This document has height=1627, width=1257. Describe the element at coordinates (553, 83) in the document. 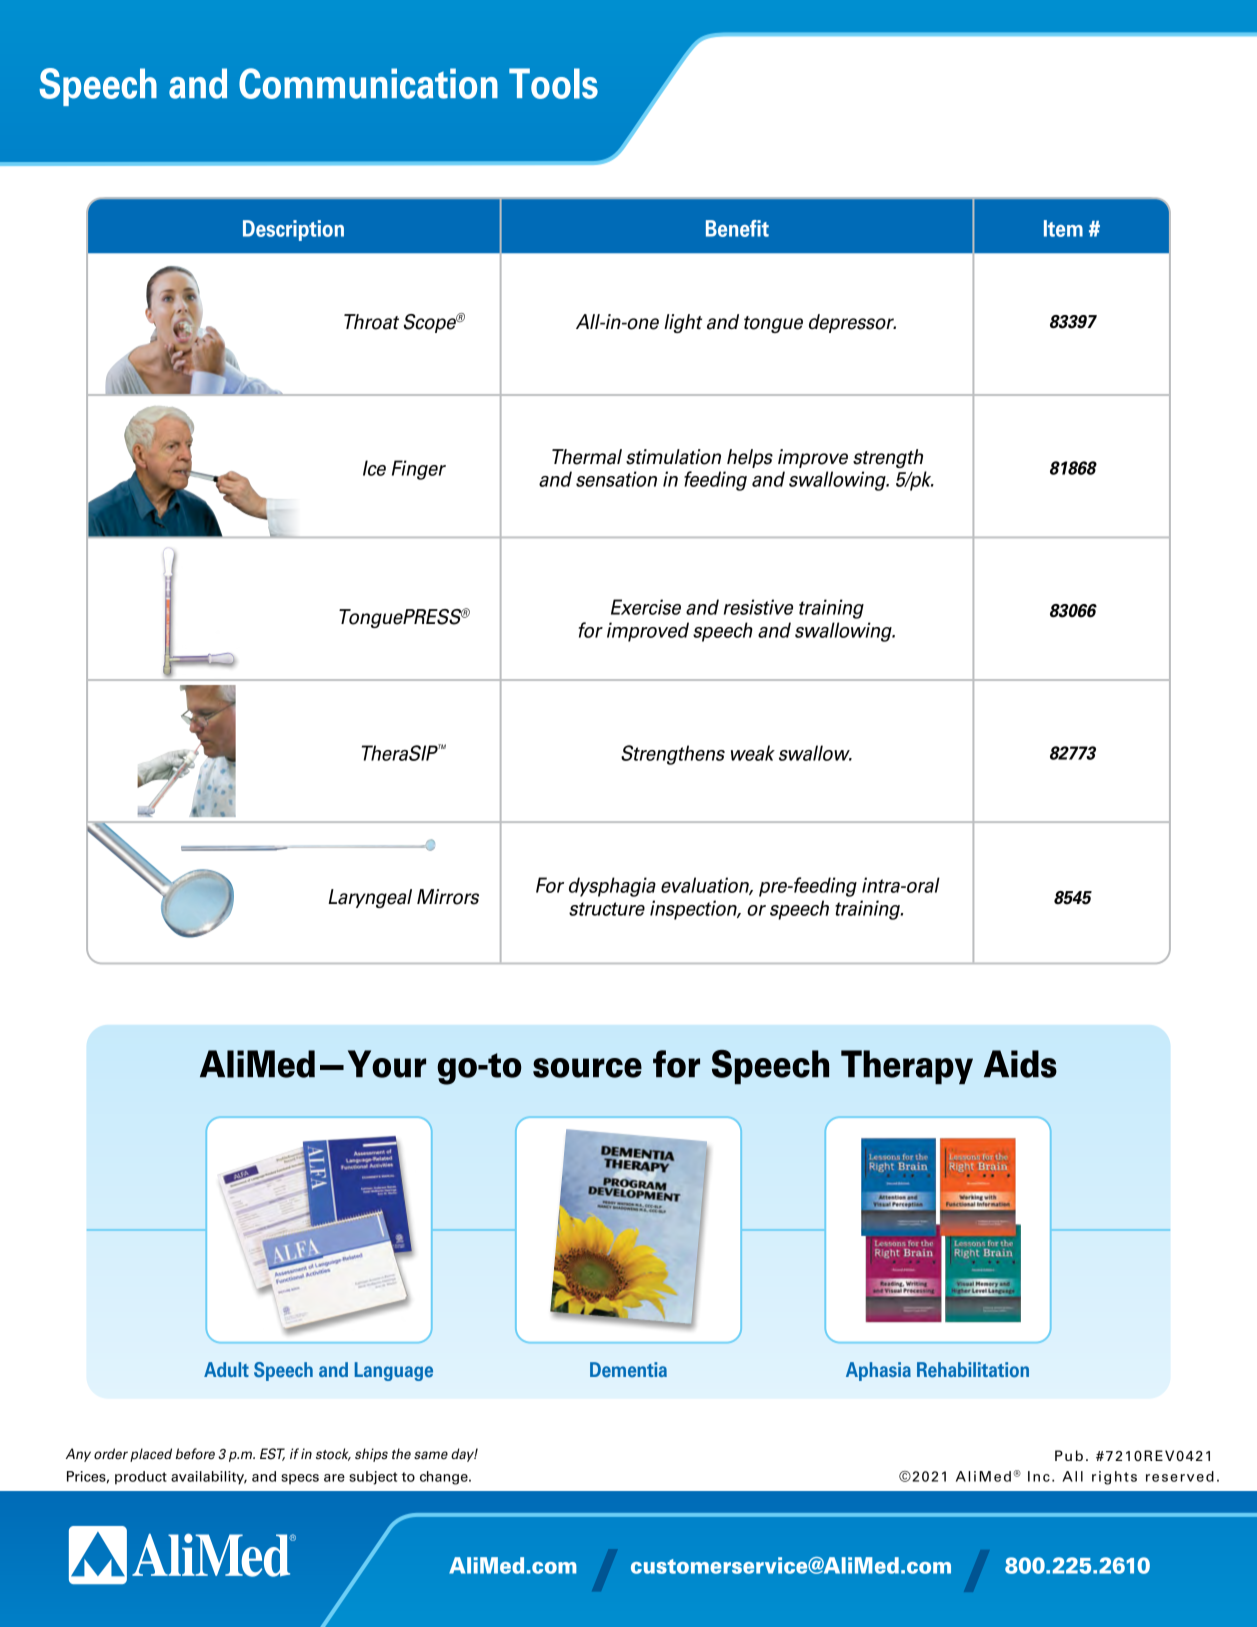

I see `Tools` at that location.
